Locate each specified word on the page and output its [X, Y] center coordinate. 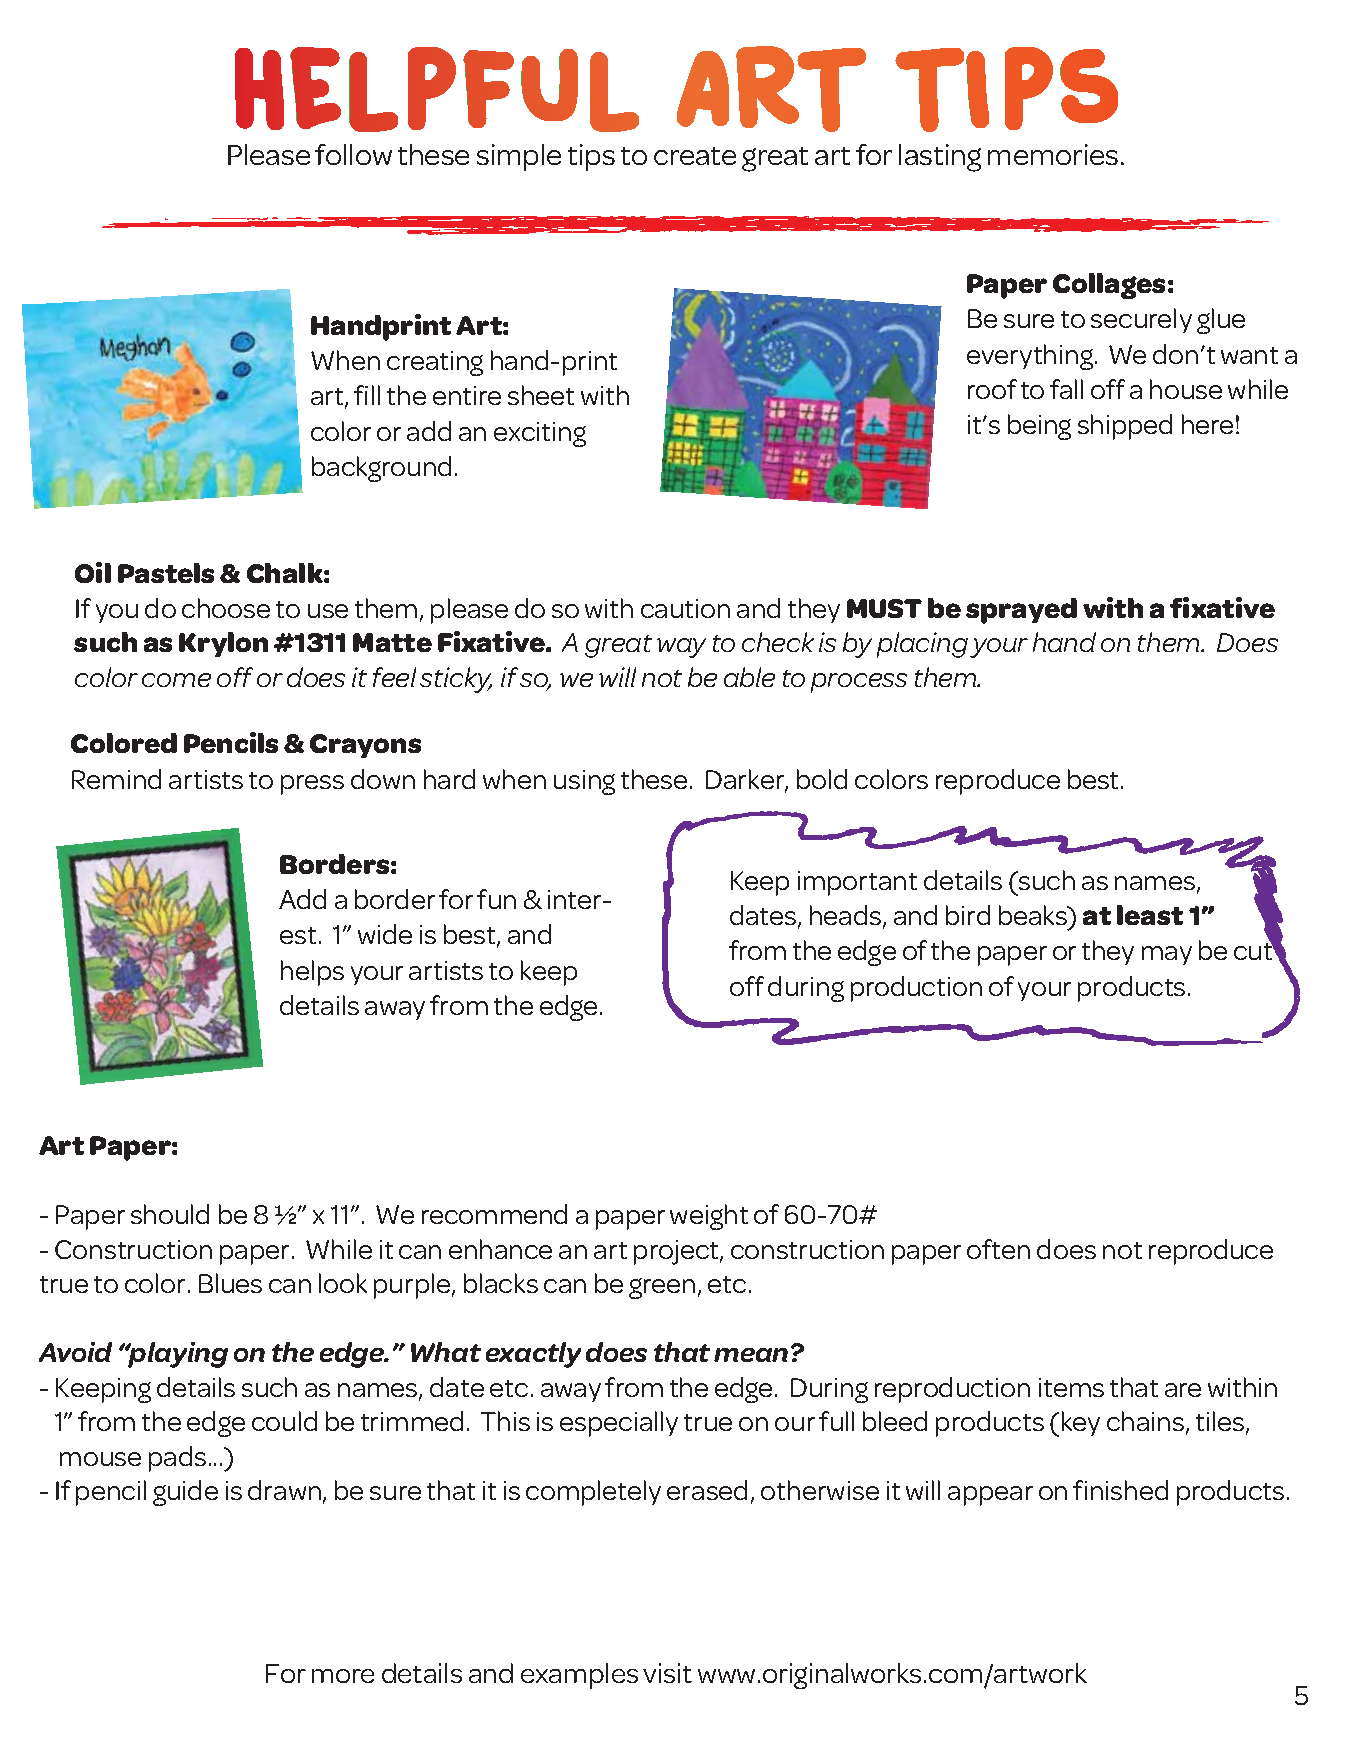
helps [312, 973]
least [1150, 915]
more [343, 1676]
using [584, 782]
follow [353, 154]
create [695, 156]
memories [1053, 154]
